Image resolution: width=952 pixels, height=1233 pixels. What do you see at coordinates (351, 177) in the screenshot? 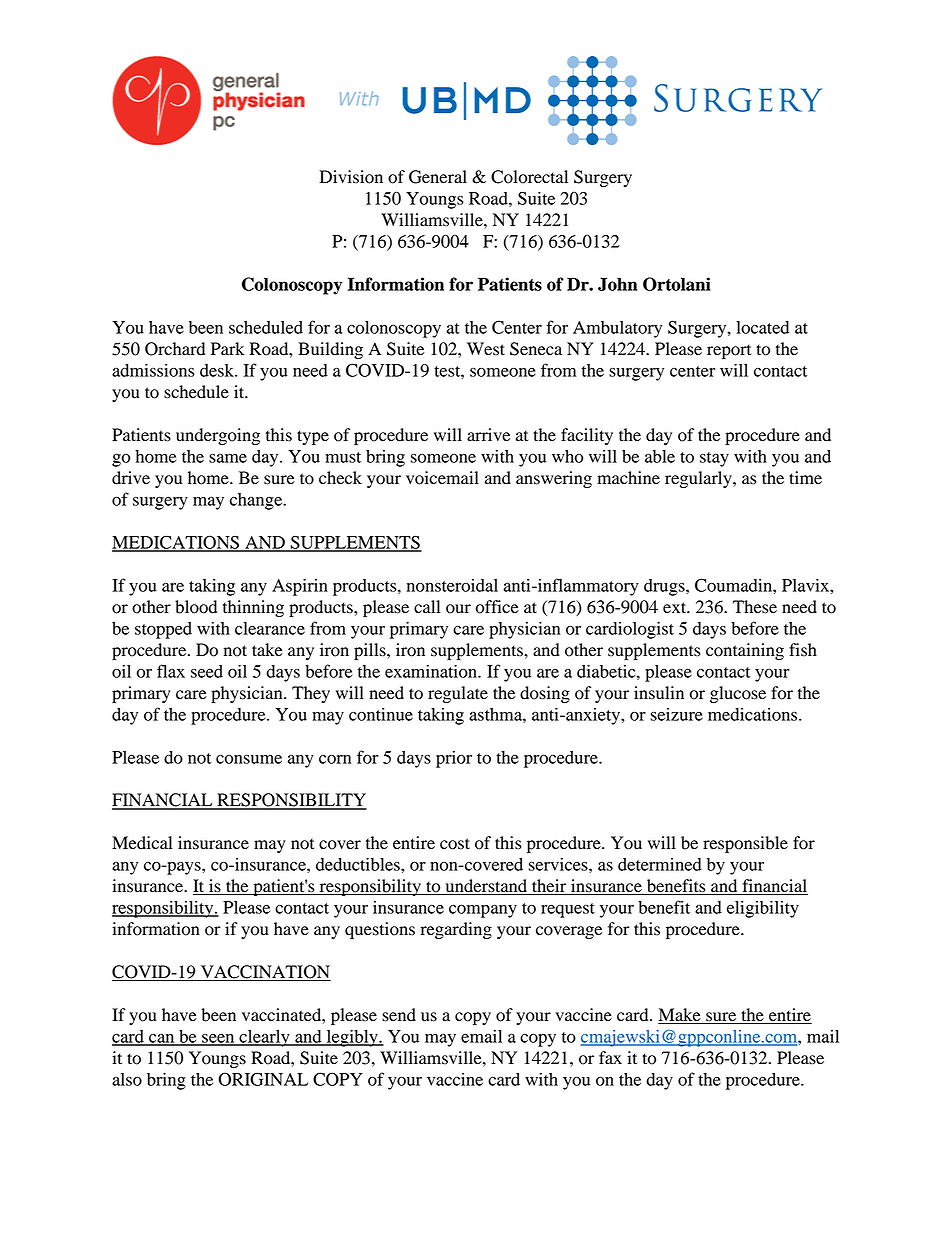
I see `Division` at bounding box center [351, 177].
